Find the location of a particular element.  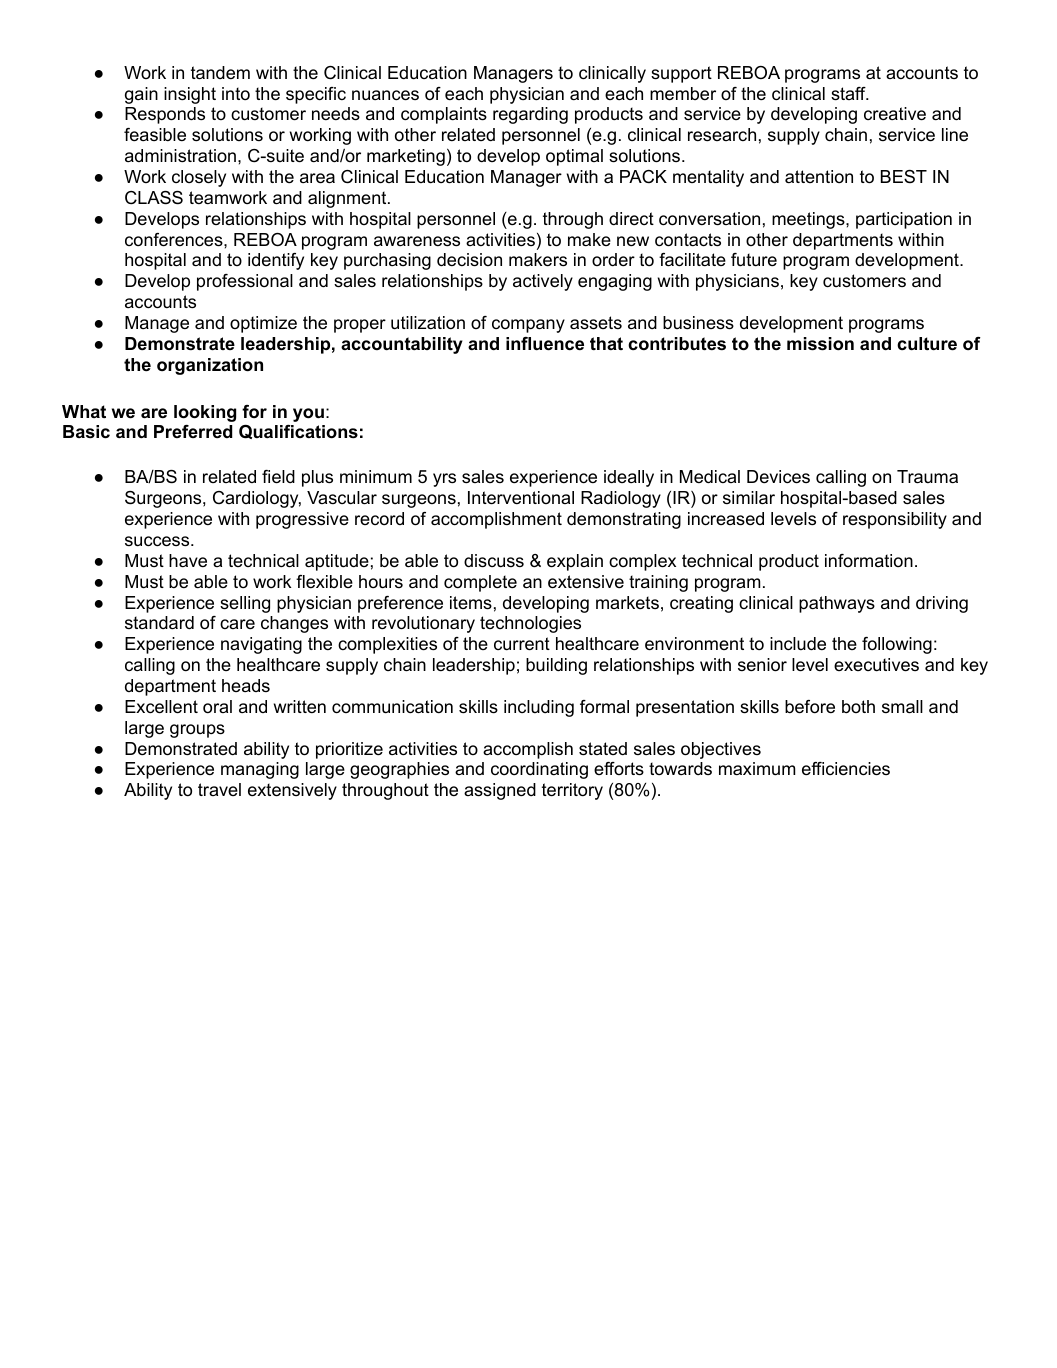

organization is located at coordinates (210, 366).
